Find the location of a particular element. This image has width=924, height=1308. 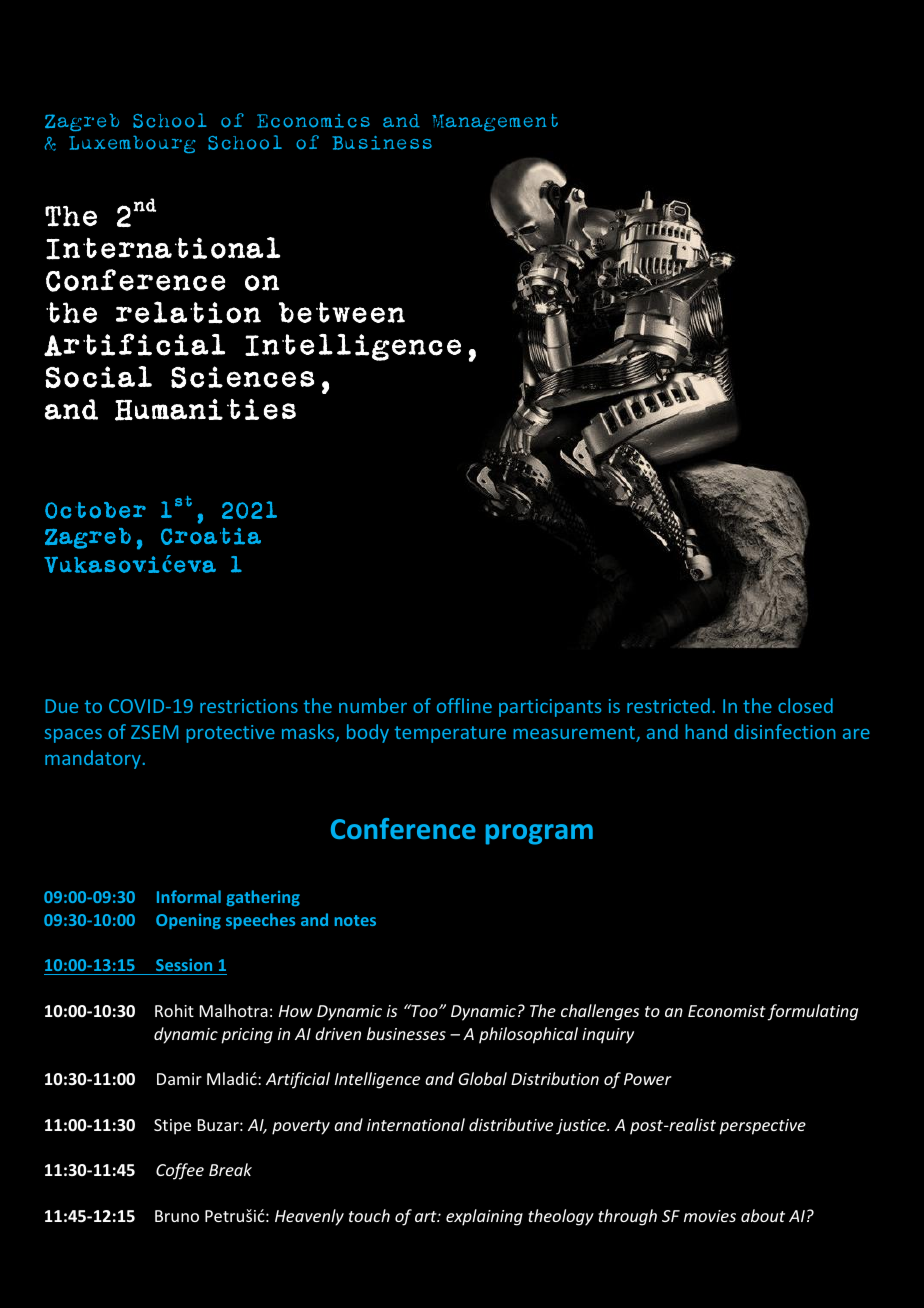

October is located at coordinates (95, 510).
